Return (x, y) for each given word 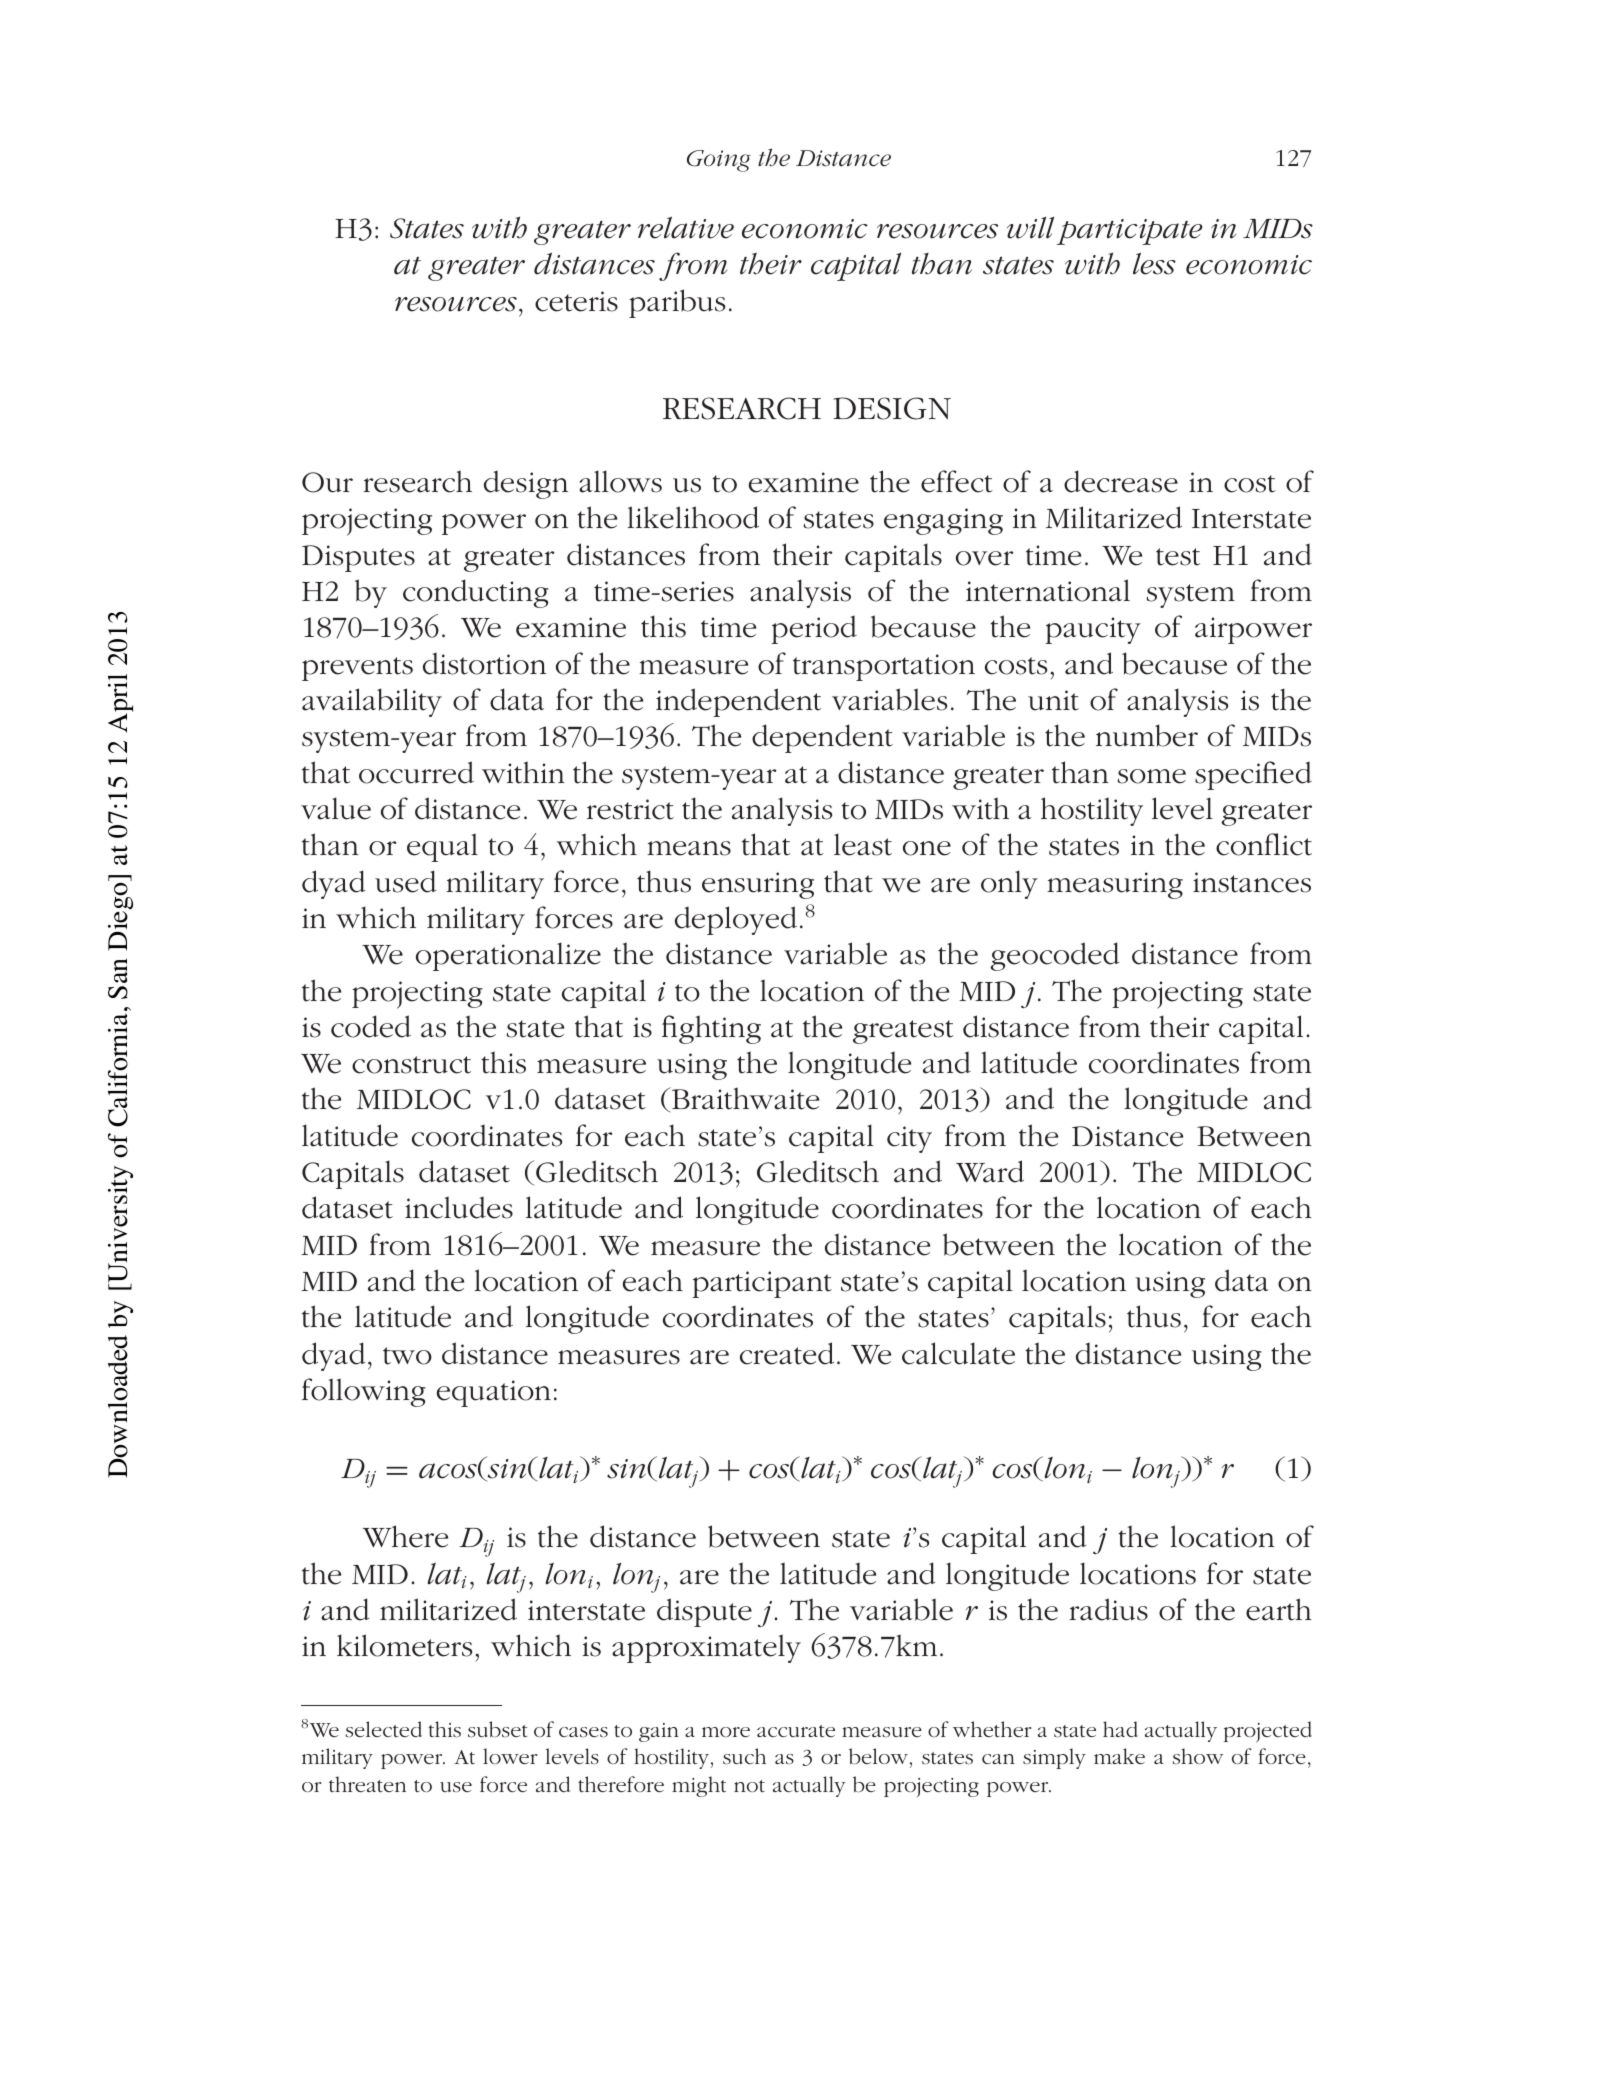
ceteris (576, 301)
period (814, 629)
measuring (1115, 885)
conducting (476, 593)
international (1048, 590)
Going (719, 161)
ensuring (758, 885)
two (407, 1356)
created (787, 1353)
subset (497, 1729)
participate (1129, 232)
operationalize (508, 956)
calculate (958, 1353)
